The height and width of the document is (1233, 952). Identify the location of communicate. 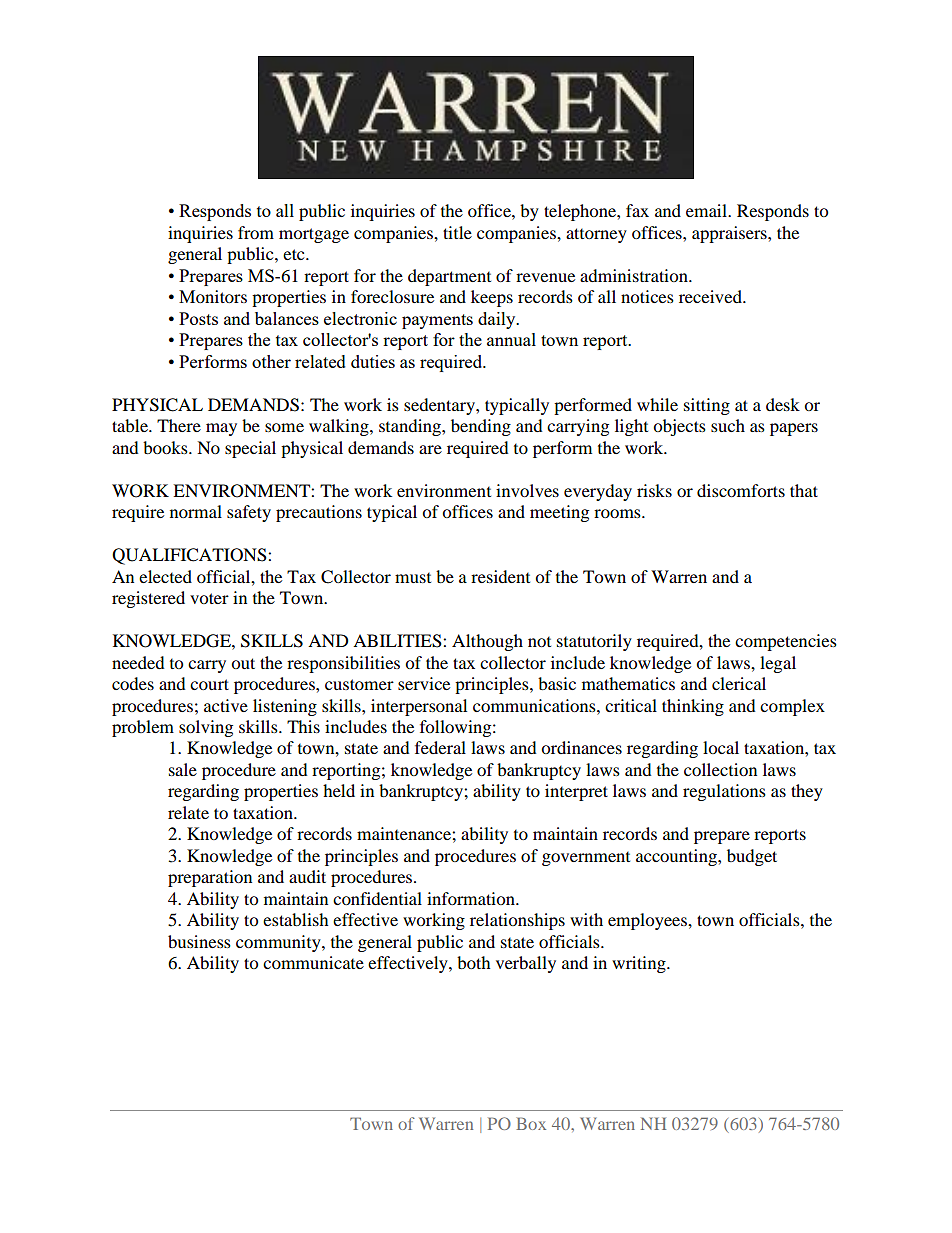
(313, 962).
